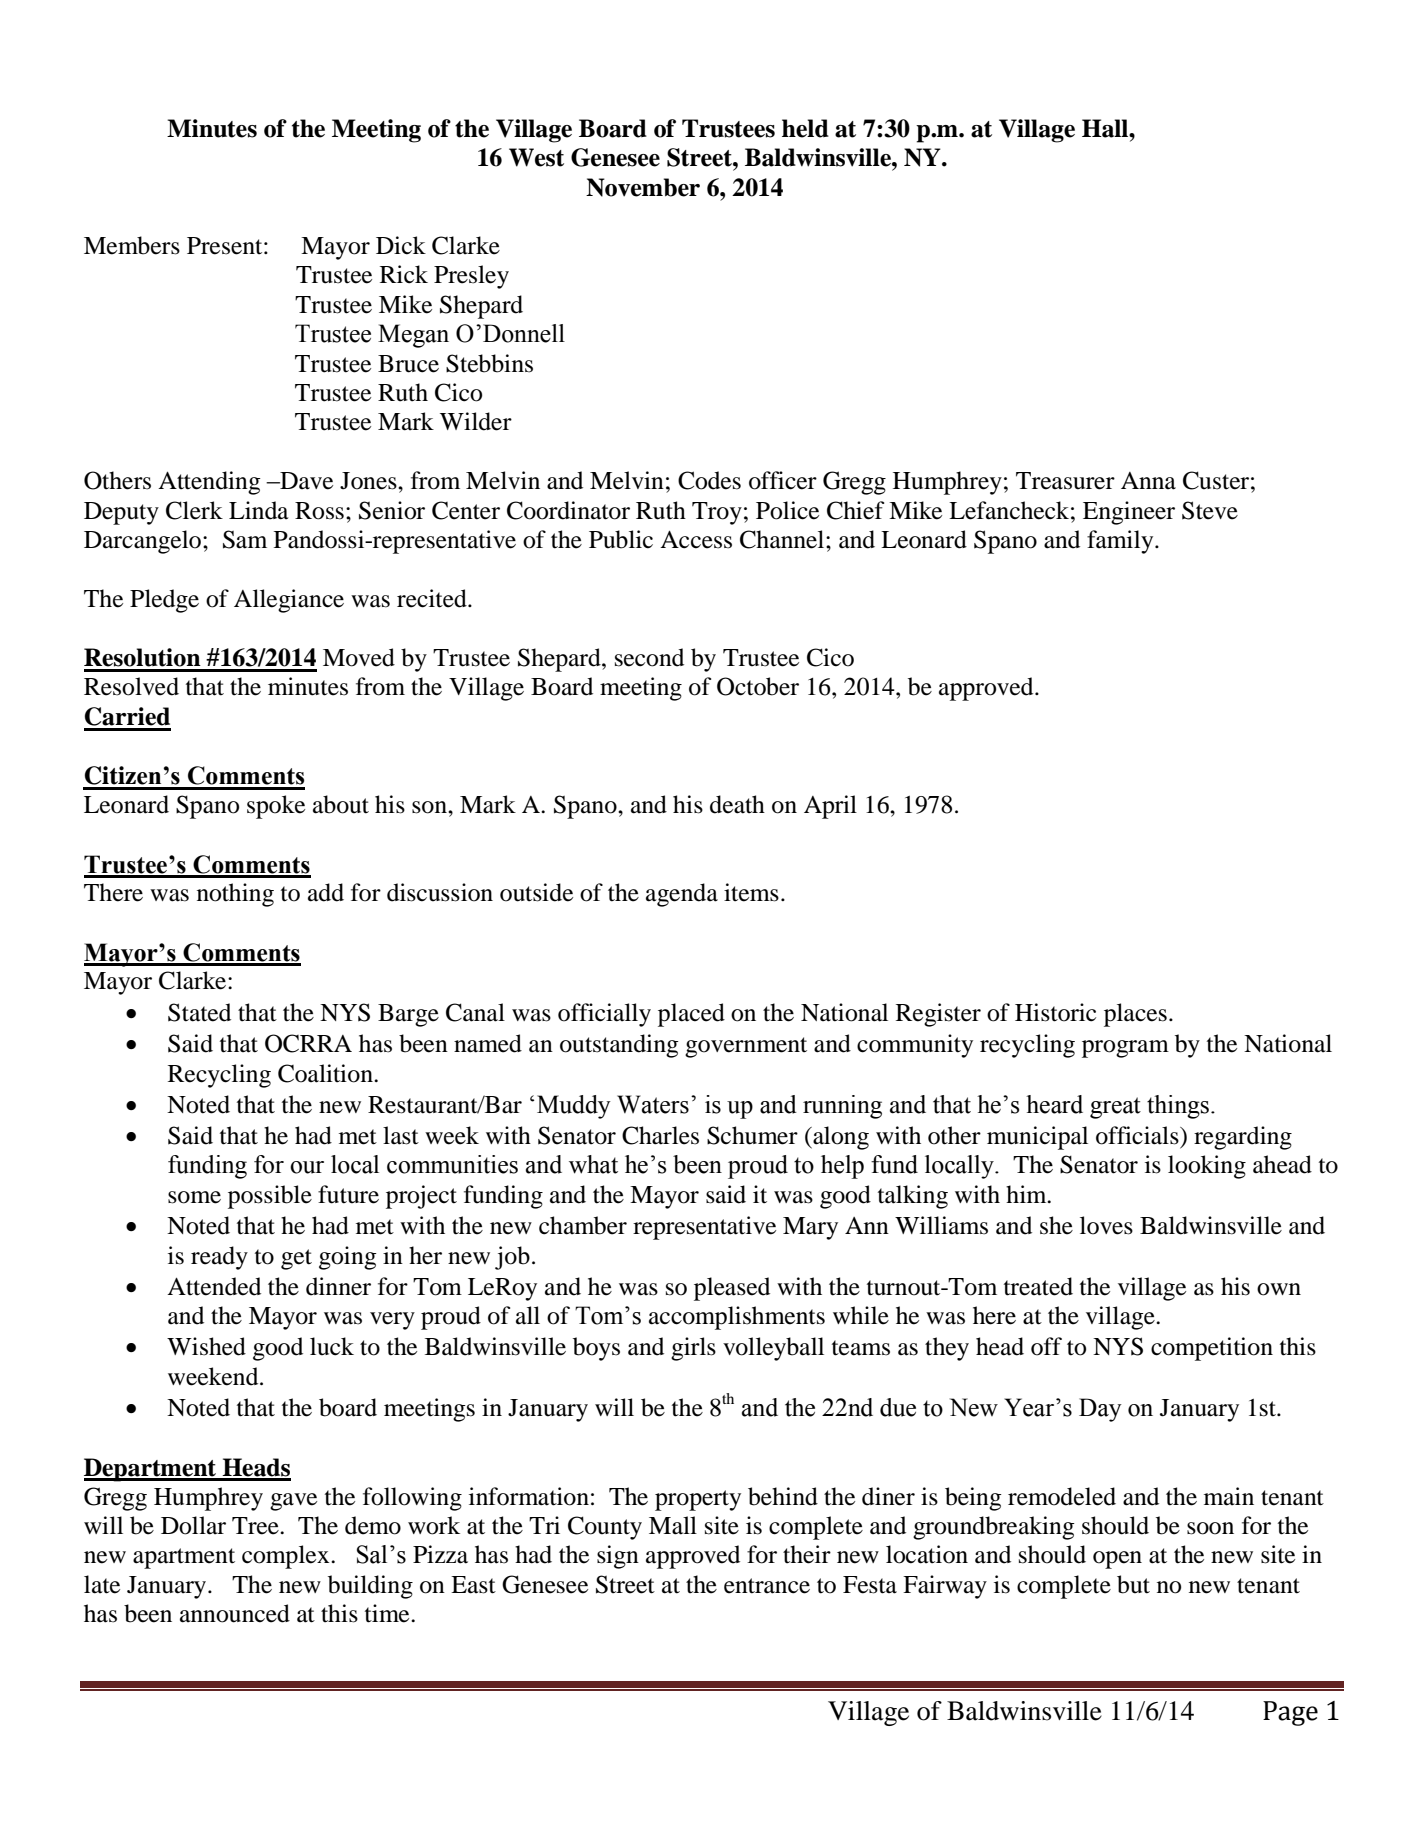 The width and height of the image is (1424, 1842). Describe the element at coordinates (235, 1613) in the image. I see `announced` at that location.
